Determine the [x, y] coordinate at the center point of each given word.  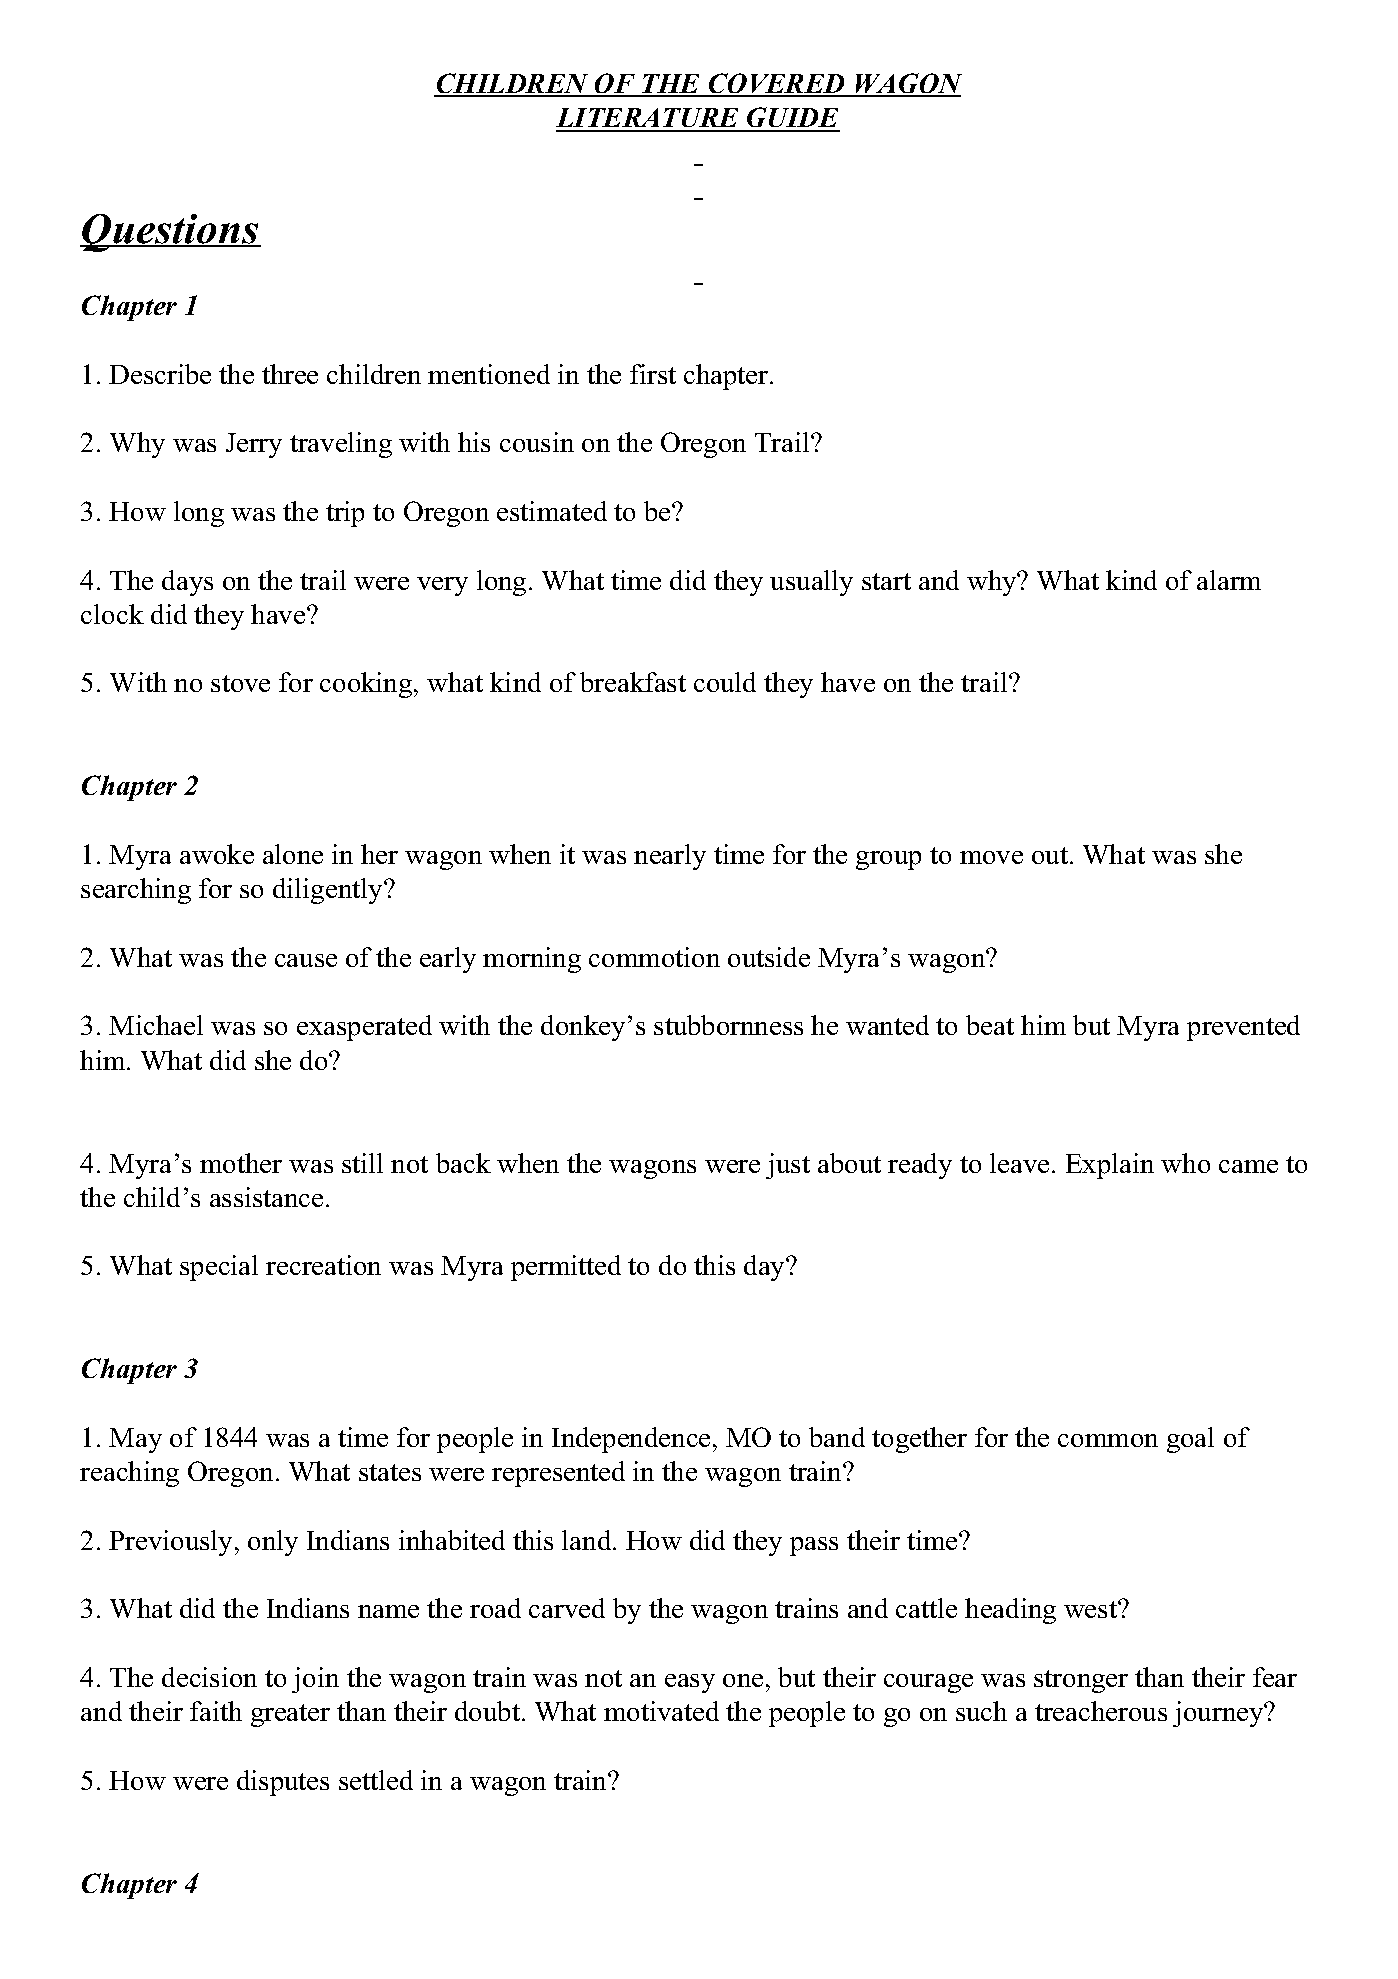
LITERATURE [648, 119]
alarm [1229, 580]
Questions [171, 233]
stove [240, 683]
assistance [266, 1197]
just [788, 1166]
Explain [1110, 1166]
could [725, 682]
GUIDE [792, 119]
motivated [661, 1711]
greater [290, 1715]
